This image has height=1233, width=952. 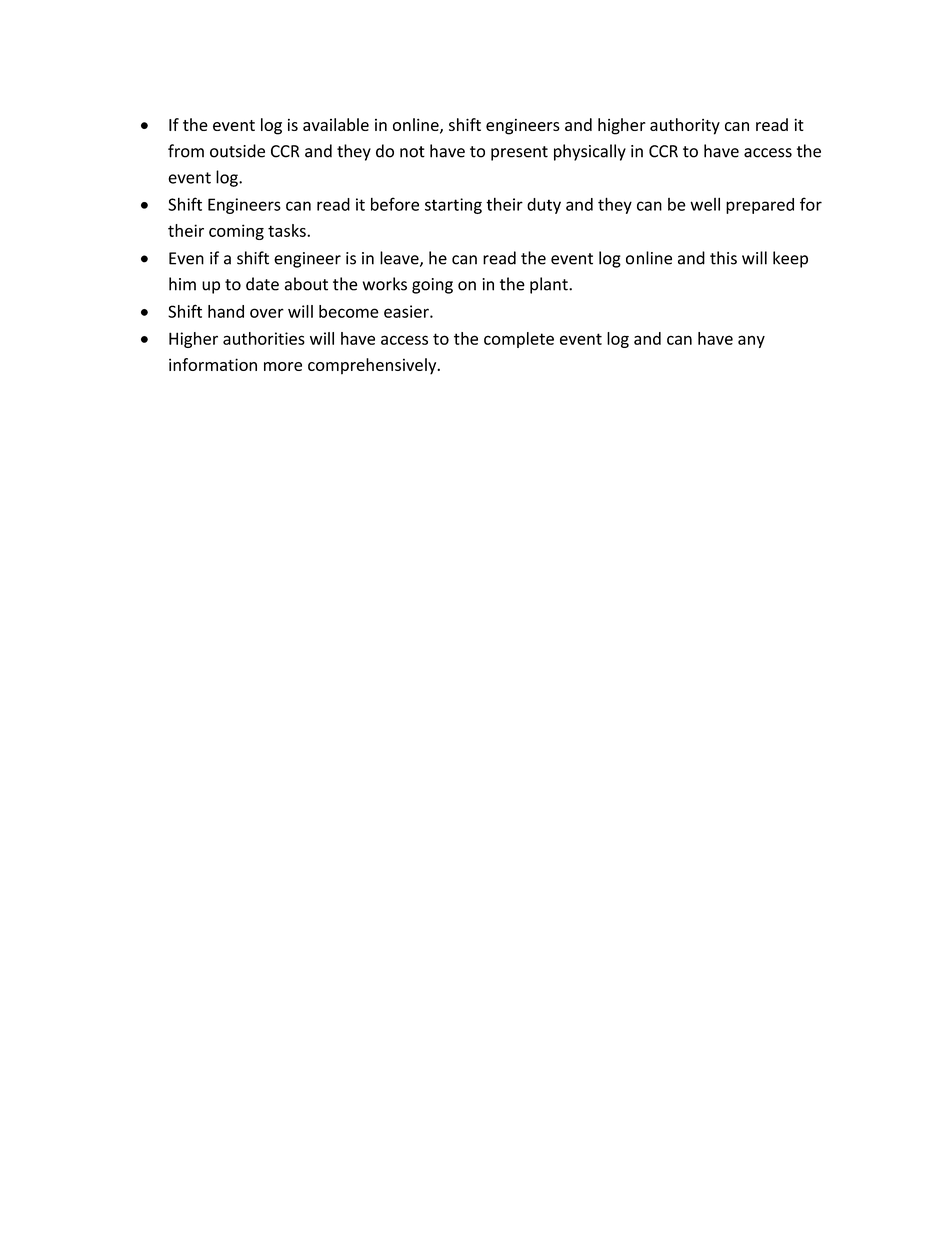 What do you see at coordinates (336, 124) in the image?
I see `available` at bounding box center [336, 124].
